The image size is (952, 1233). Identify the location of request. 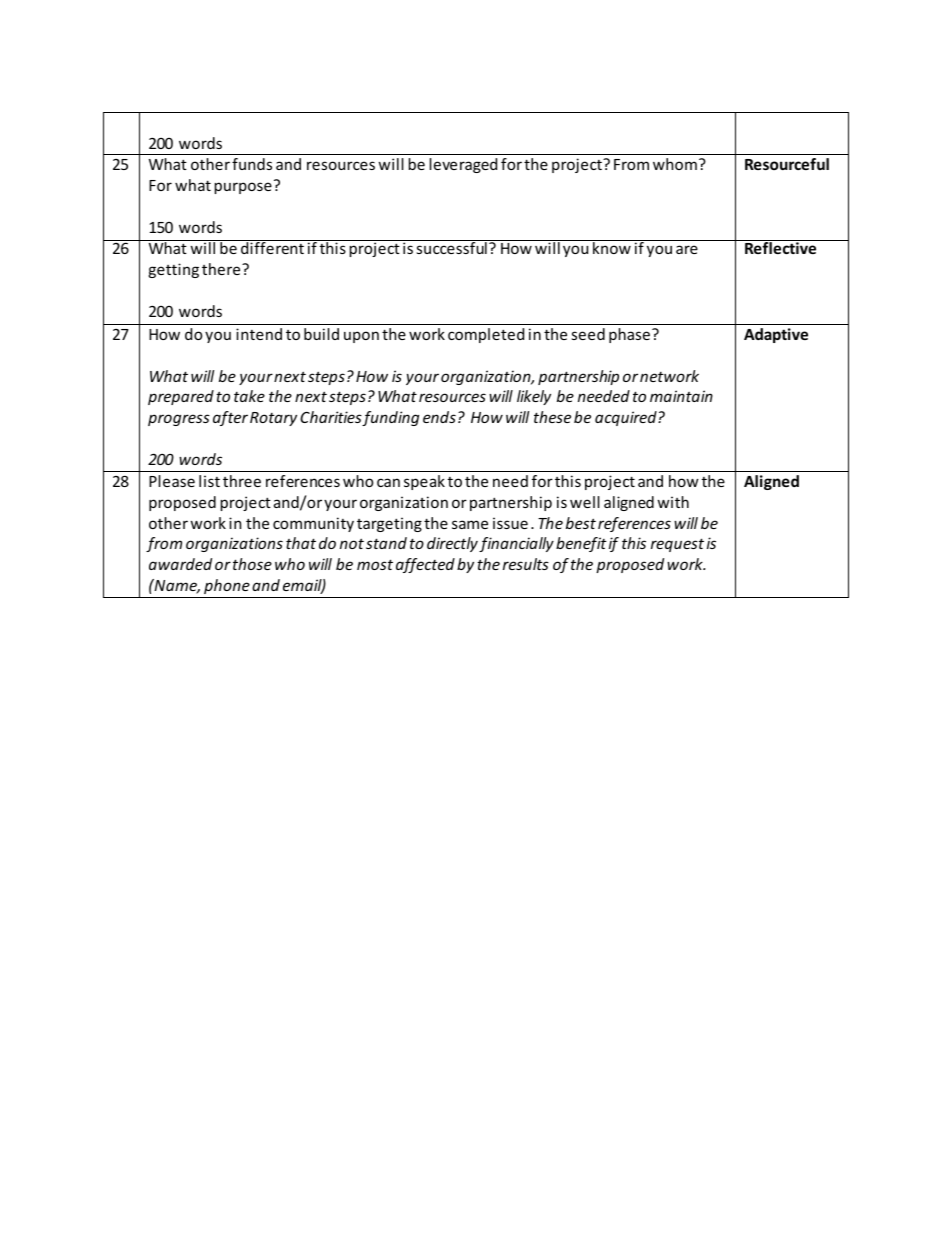
(677, 545).
